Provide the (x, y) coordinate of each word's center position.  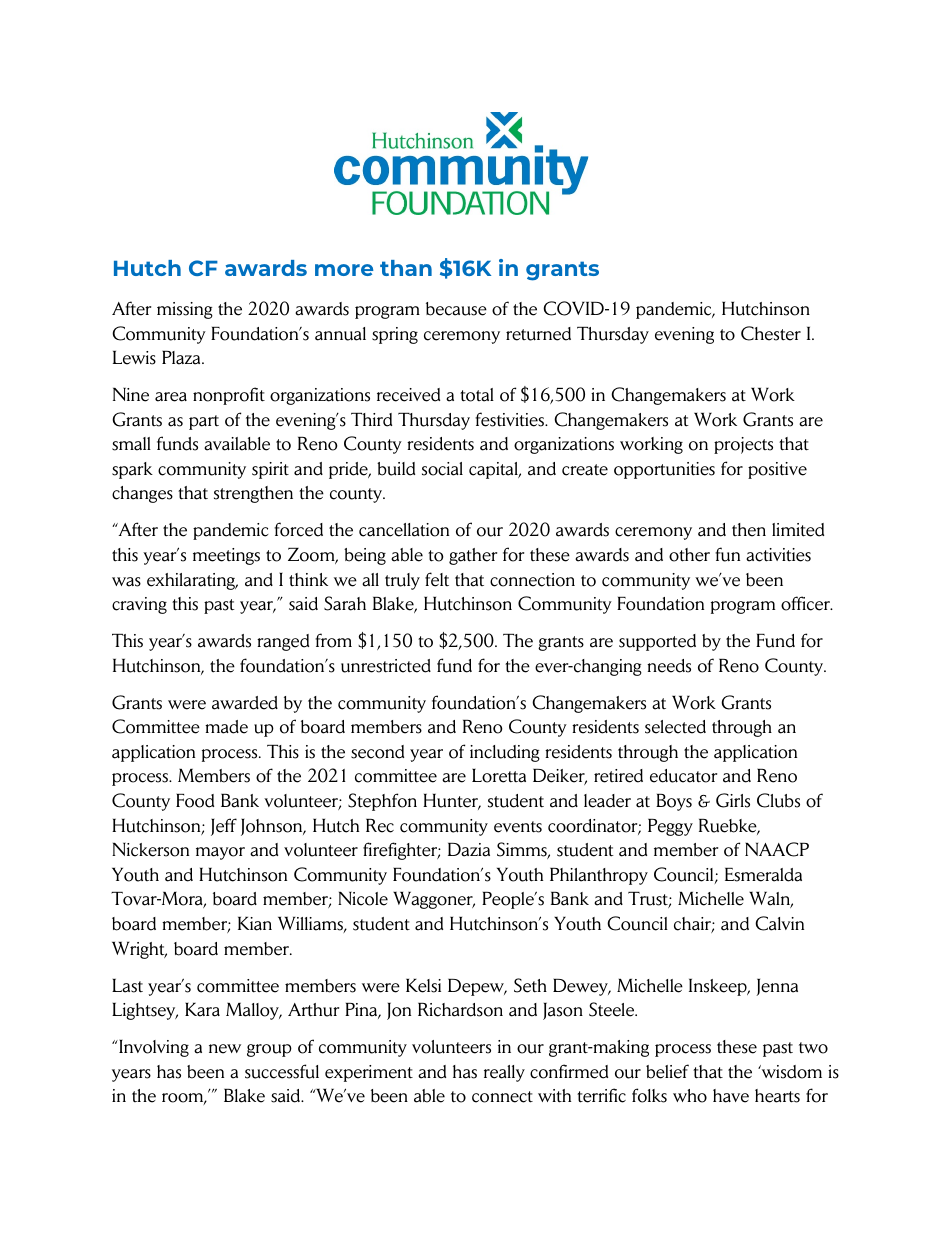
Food (195, 801)
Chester (771, 333)
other (689, 555)
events (518, 827)
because (456, 309)
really (504, 1073)
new (225, 1049)
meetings (226, 556)
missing (185, 310)
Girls (733, 800)
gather (473, 556)
